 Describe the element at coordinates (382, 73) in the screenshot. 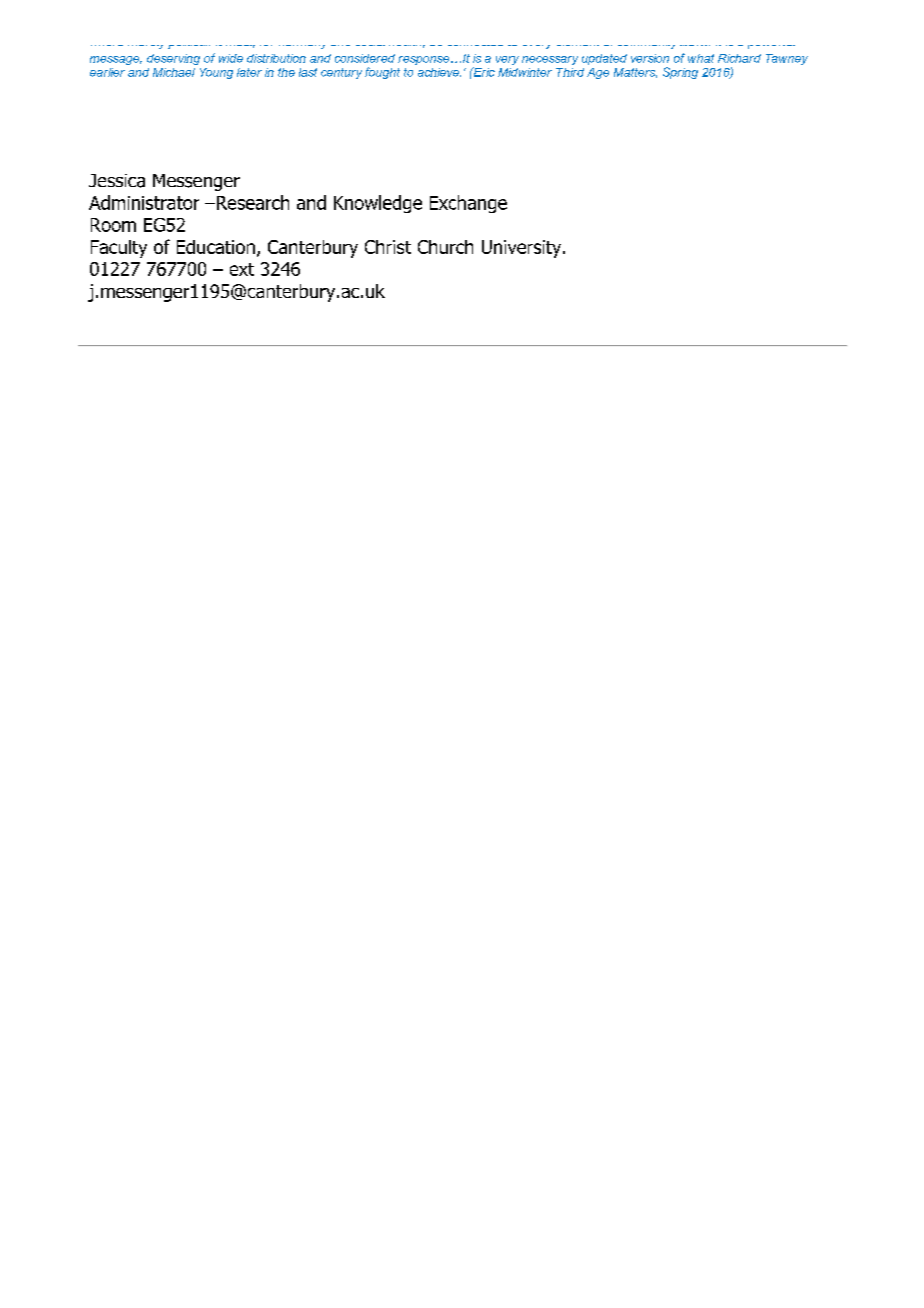

I see `fought` at that location.
